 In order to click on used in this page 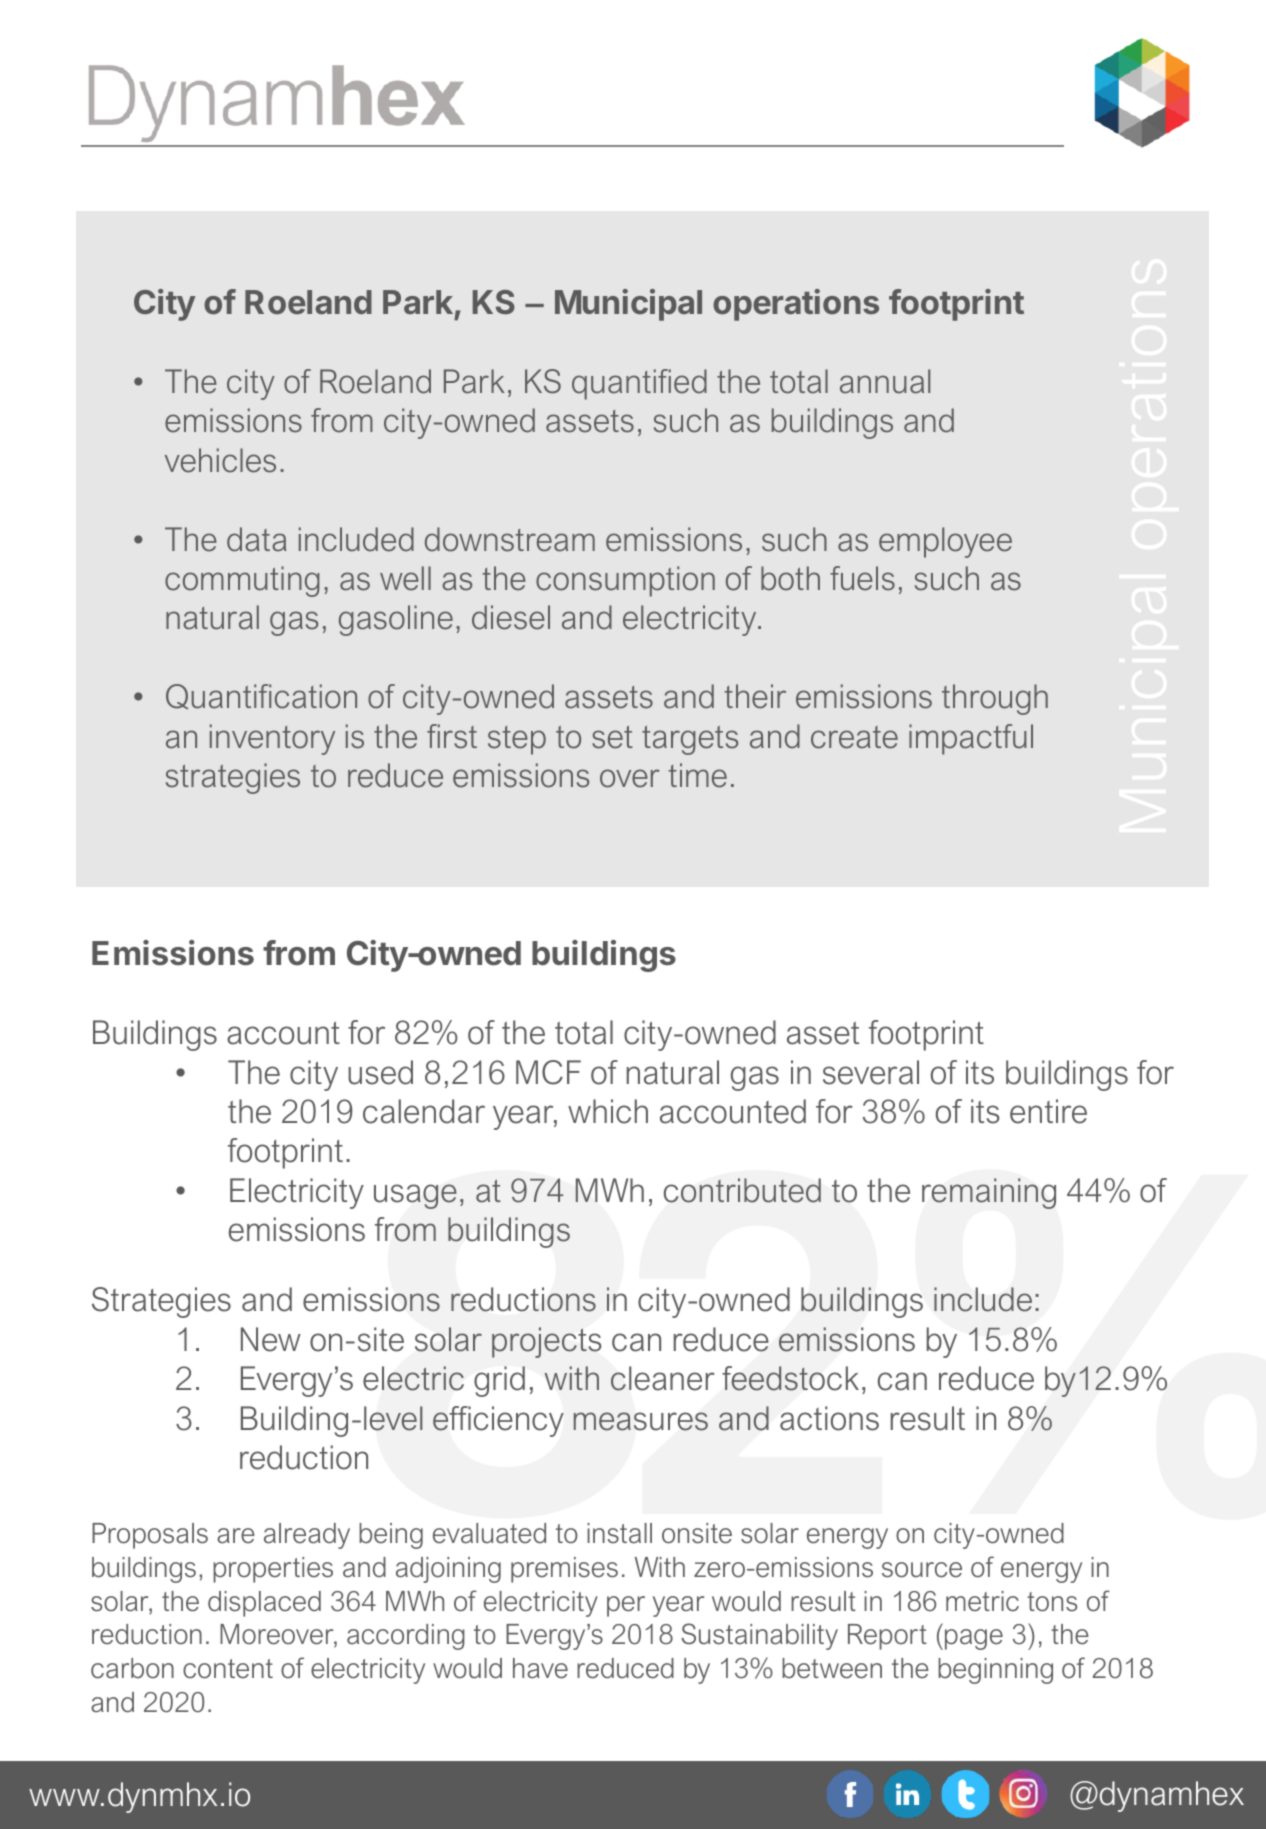, I will do `click(380, 1072)`.
